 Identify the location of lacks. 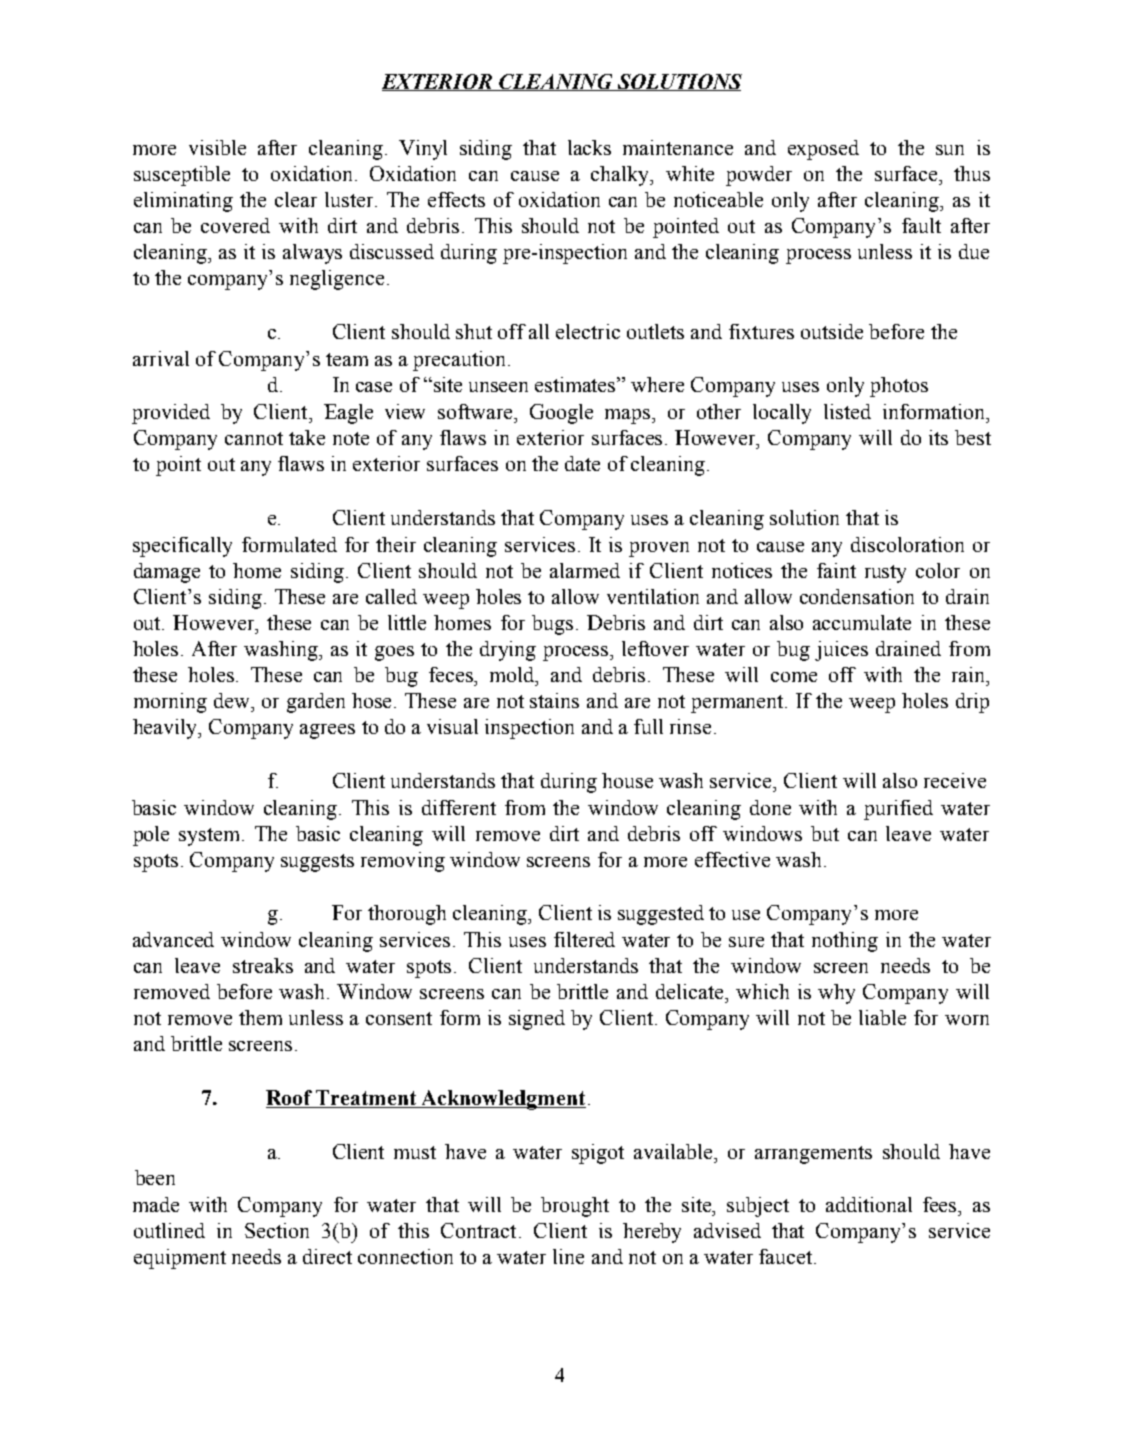
(589, 147).
